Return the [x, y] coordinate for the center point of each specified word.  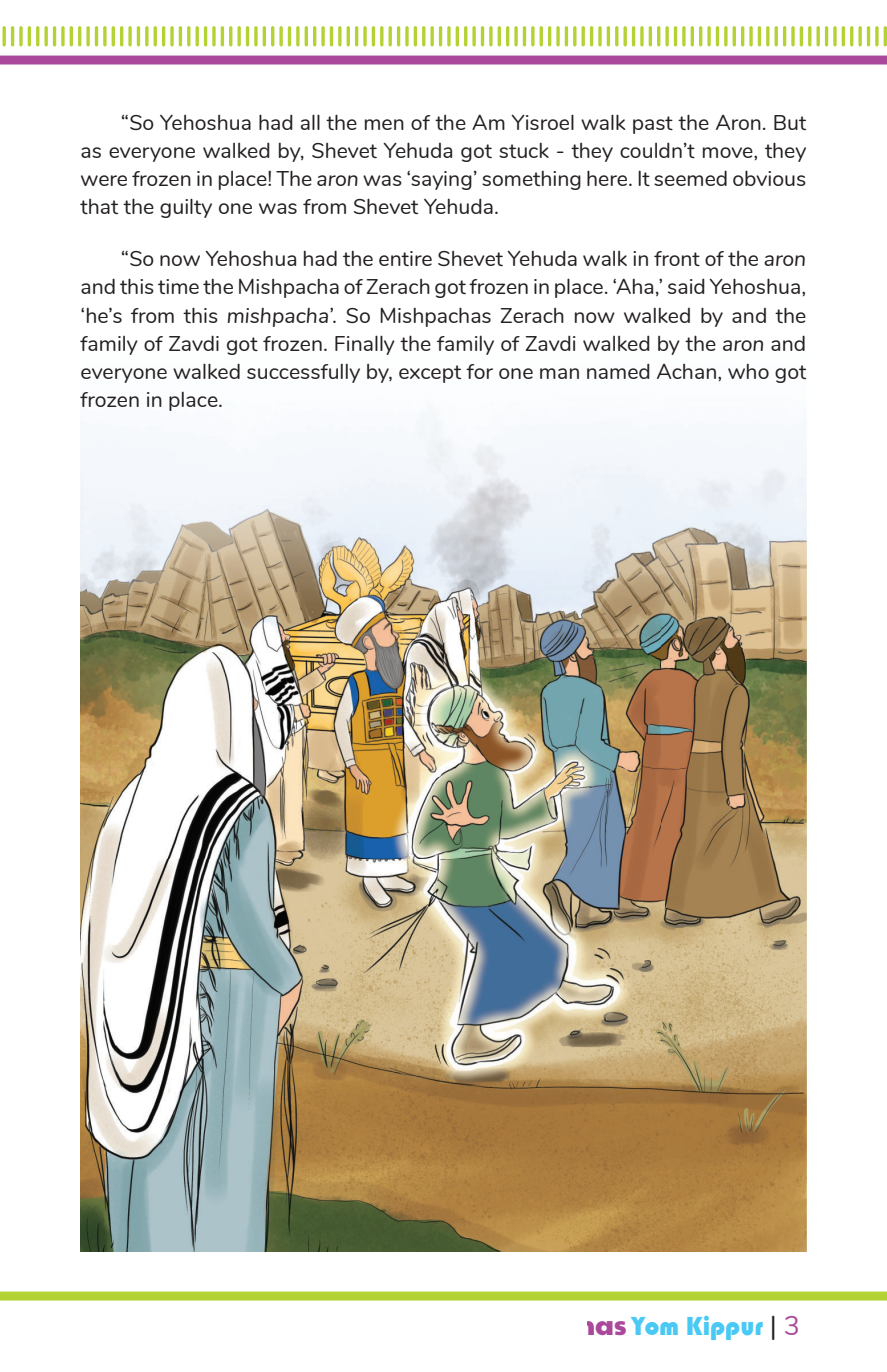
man [559, 373]
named [618, 371]
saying [440, 180]
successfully [303, 373]
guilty [186, 208]
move [729, 152]
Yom [654, 1326]
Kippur [725, 1328]
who [748, 371]
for [479, 371]
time [178, 286]
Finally [365, 345]
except [430, 374]
